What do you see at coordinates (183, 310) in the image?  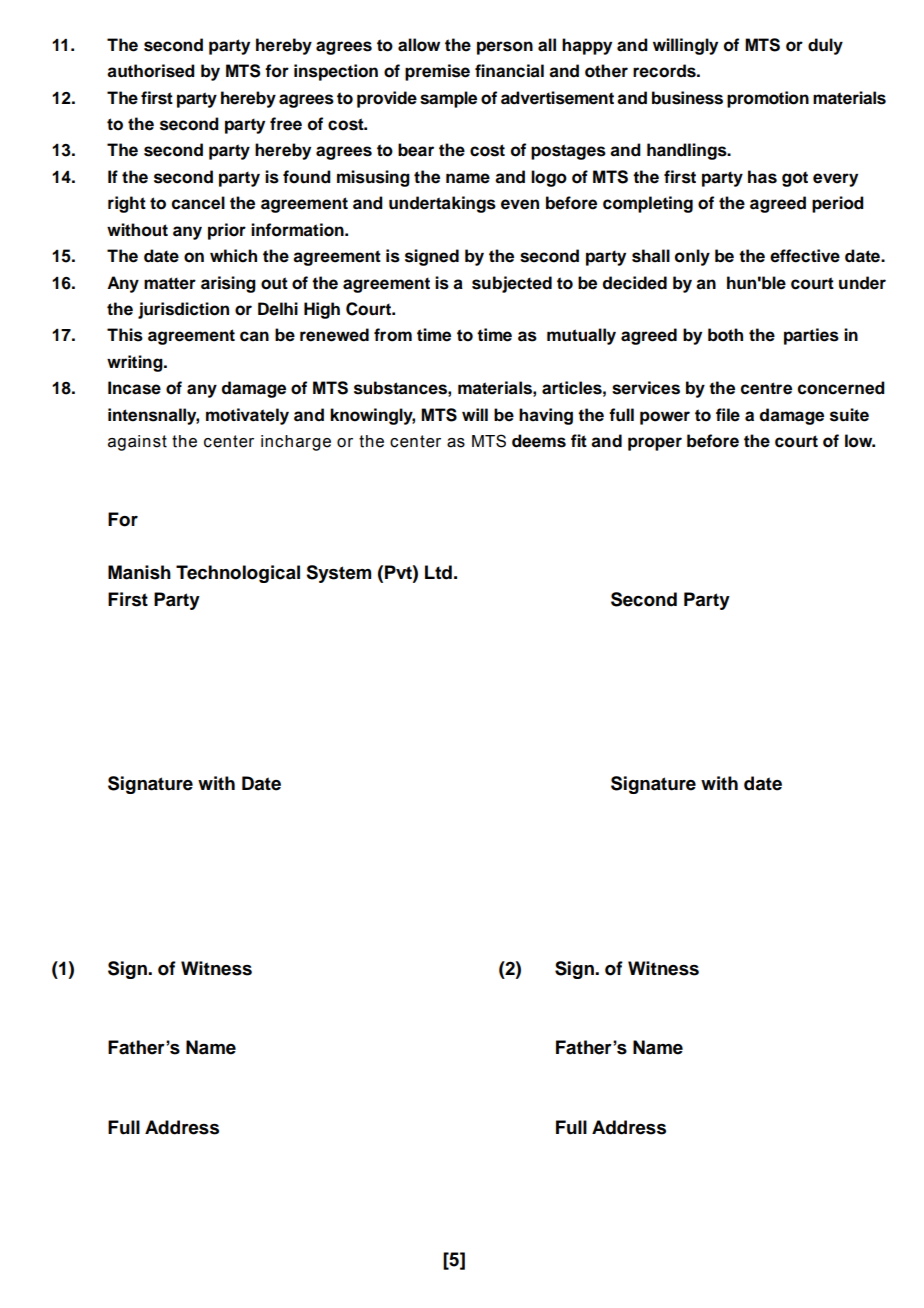 I see `jurisdiction` at bounding box center [183, 310].
